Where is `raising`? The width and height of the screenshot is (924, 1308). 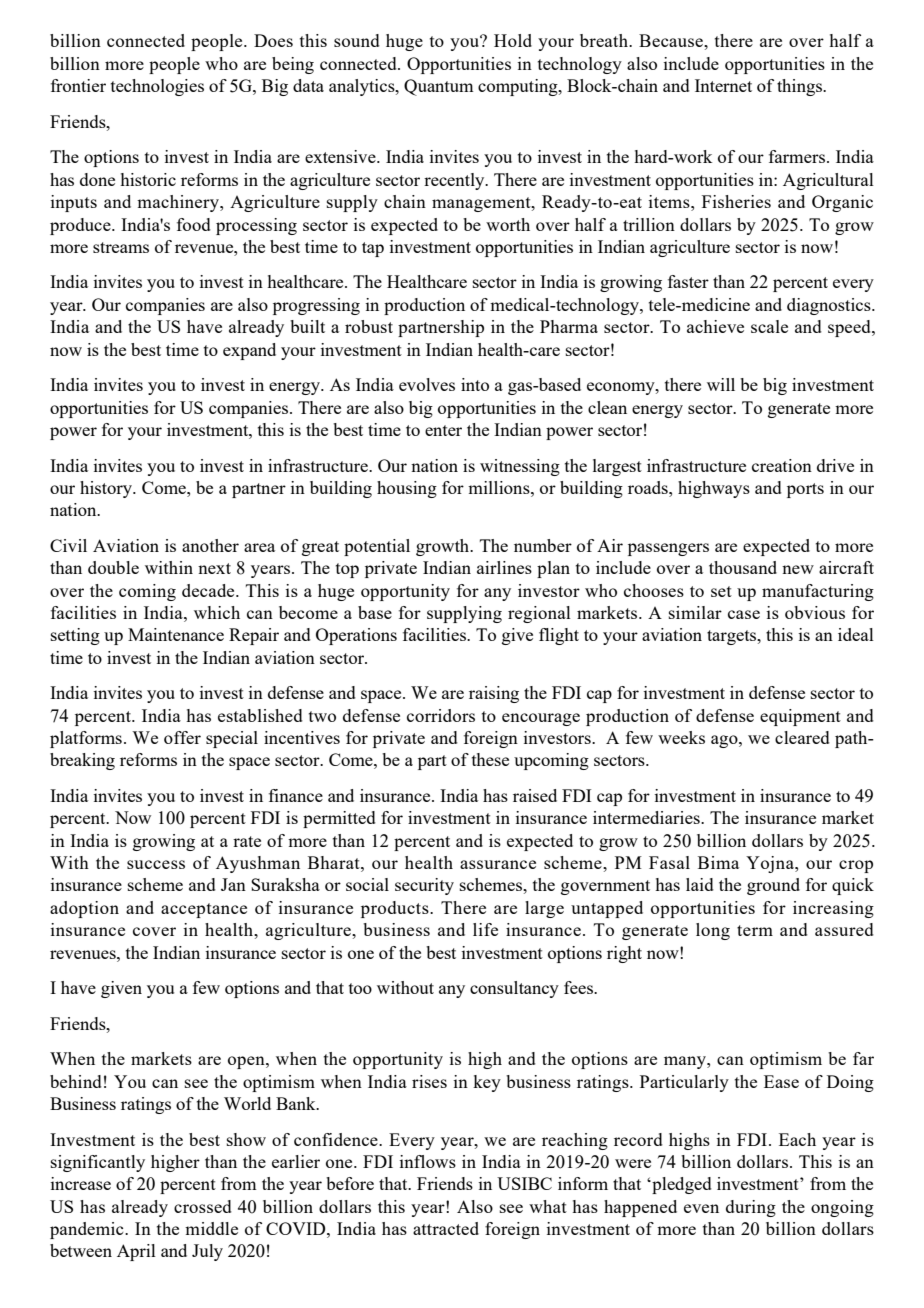 raising is located at coordinates (494, 694).
